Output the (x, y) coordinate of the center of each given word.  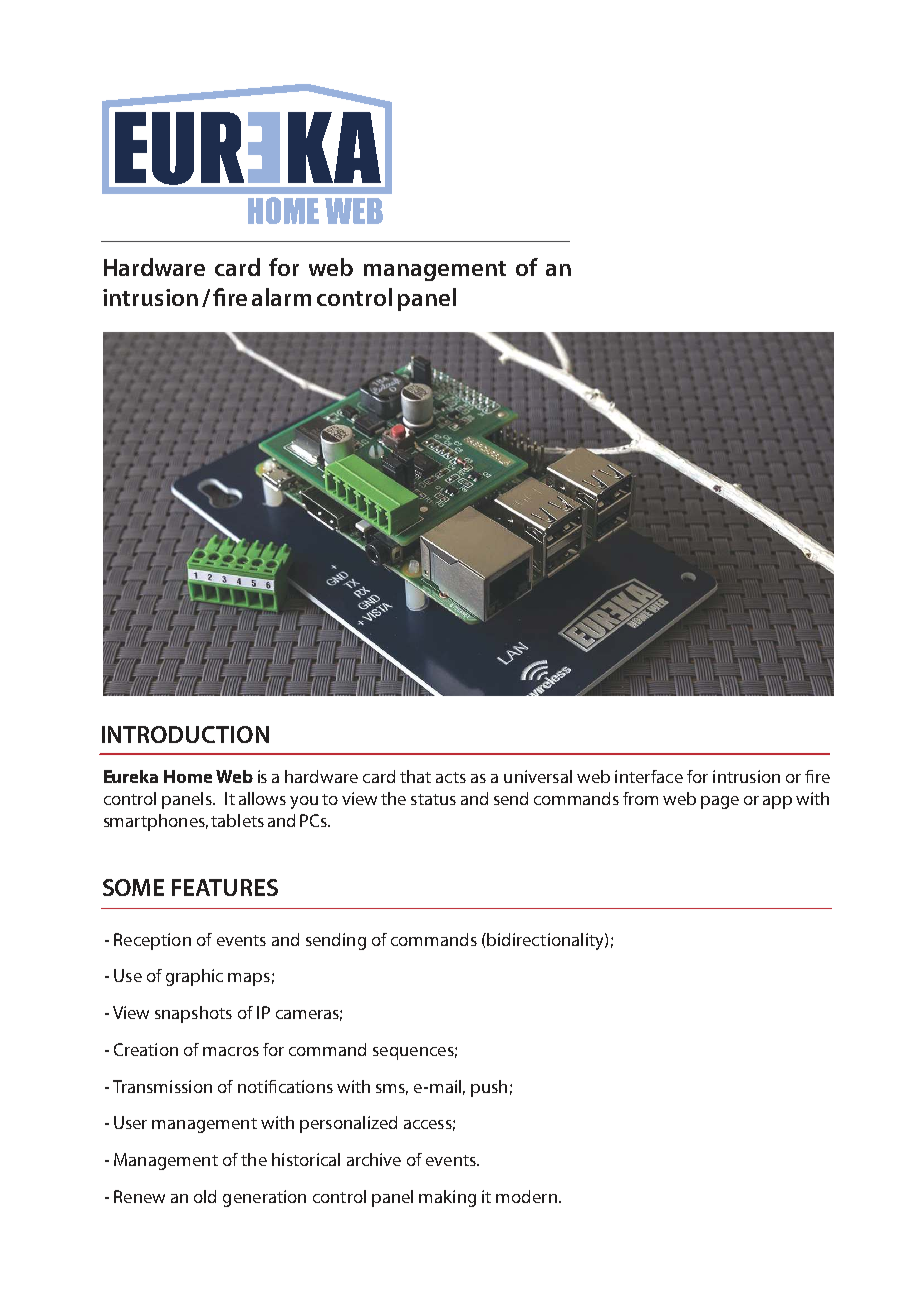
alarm (281, 297)
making (447, 1198)
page (720, 802)
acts (451, 777)
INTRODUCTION (185, 734)
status (433, 799)
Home (188, 776)
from (640, 798)
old (205, 1196)
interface (649, 776)
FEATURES (225, 887)
